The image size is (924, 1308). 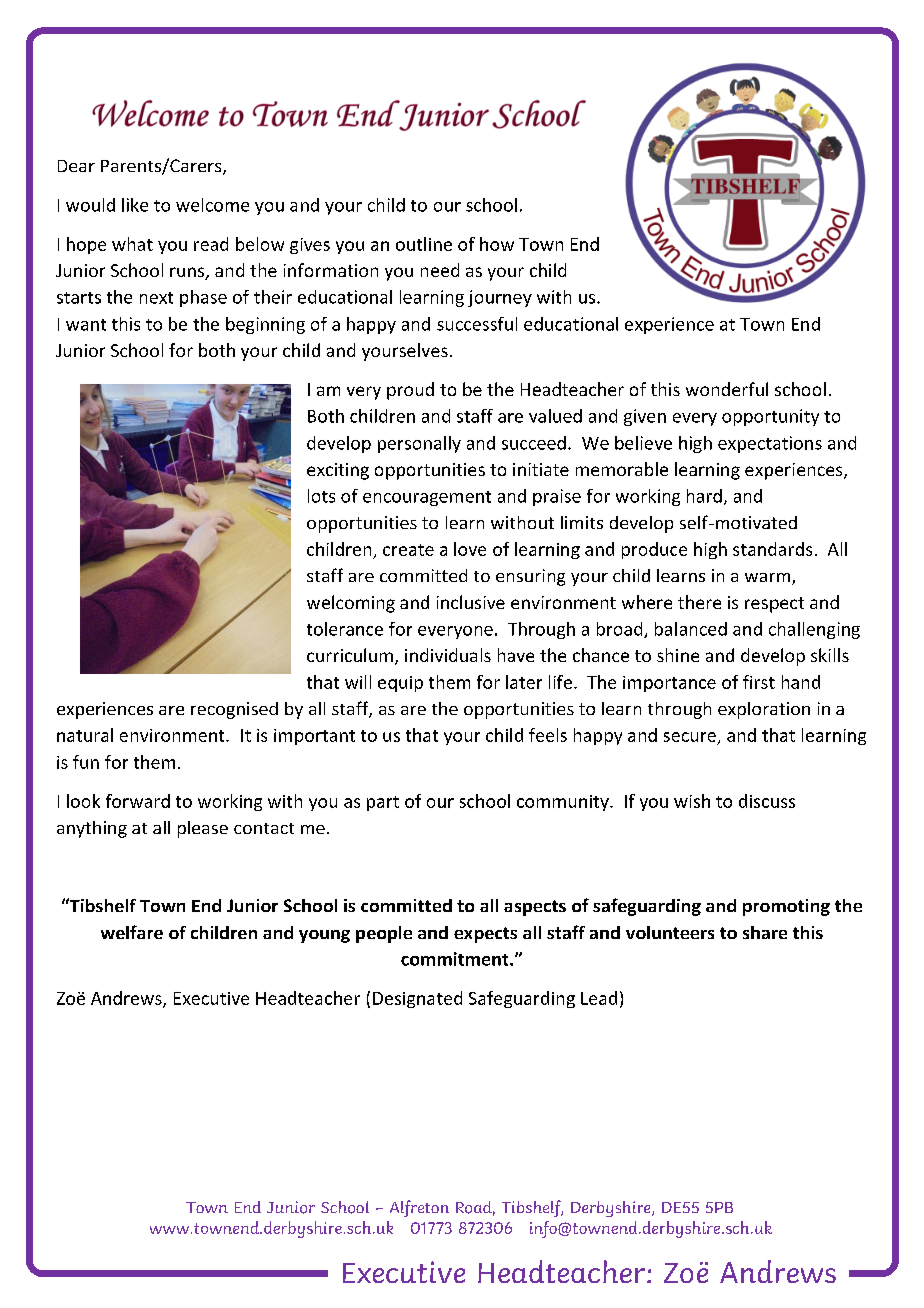 I want to click on proud, so click(x=410, y=391).
